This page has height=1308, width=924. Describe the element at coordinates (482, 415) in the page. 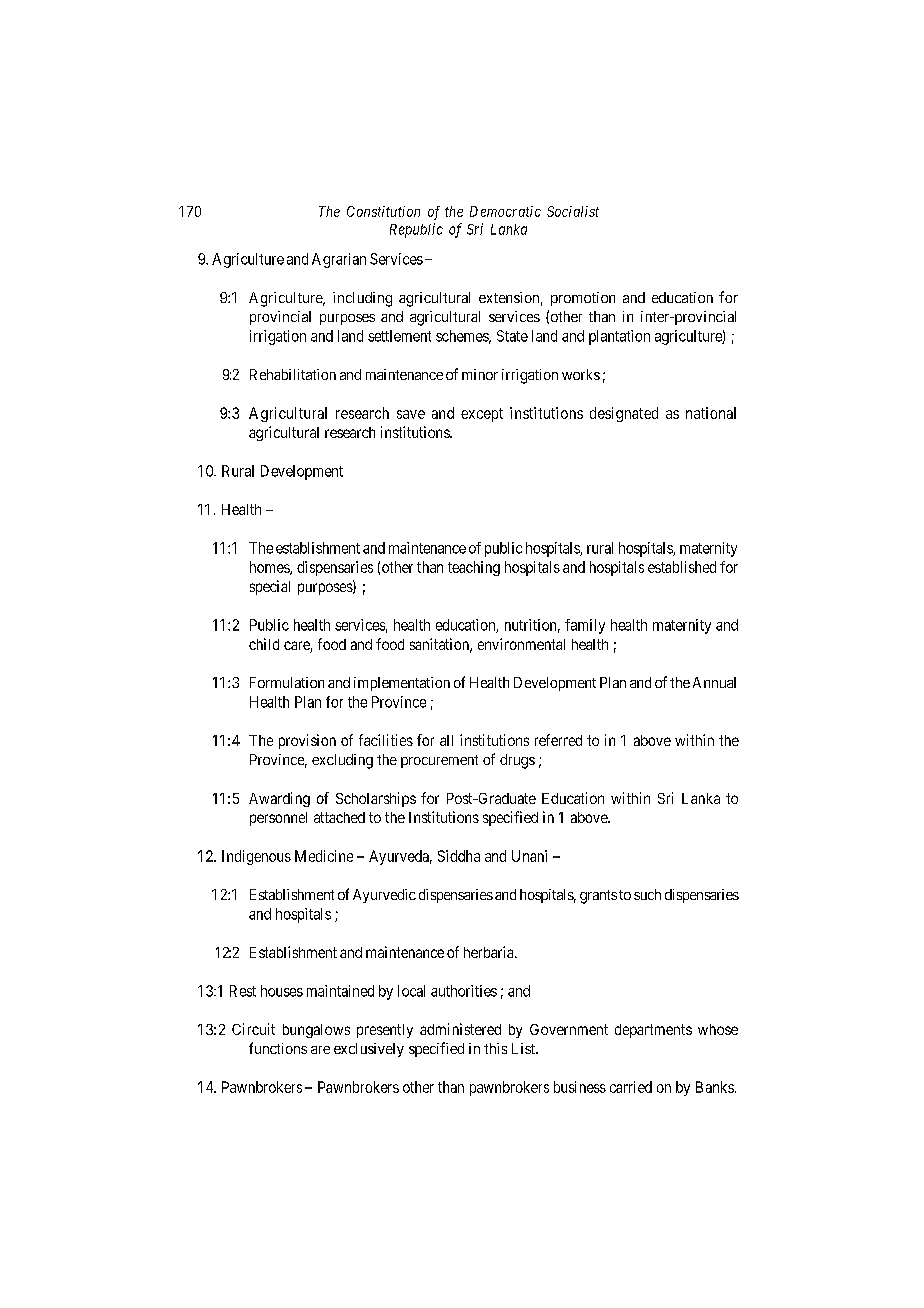

I see `except` at that location.
